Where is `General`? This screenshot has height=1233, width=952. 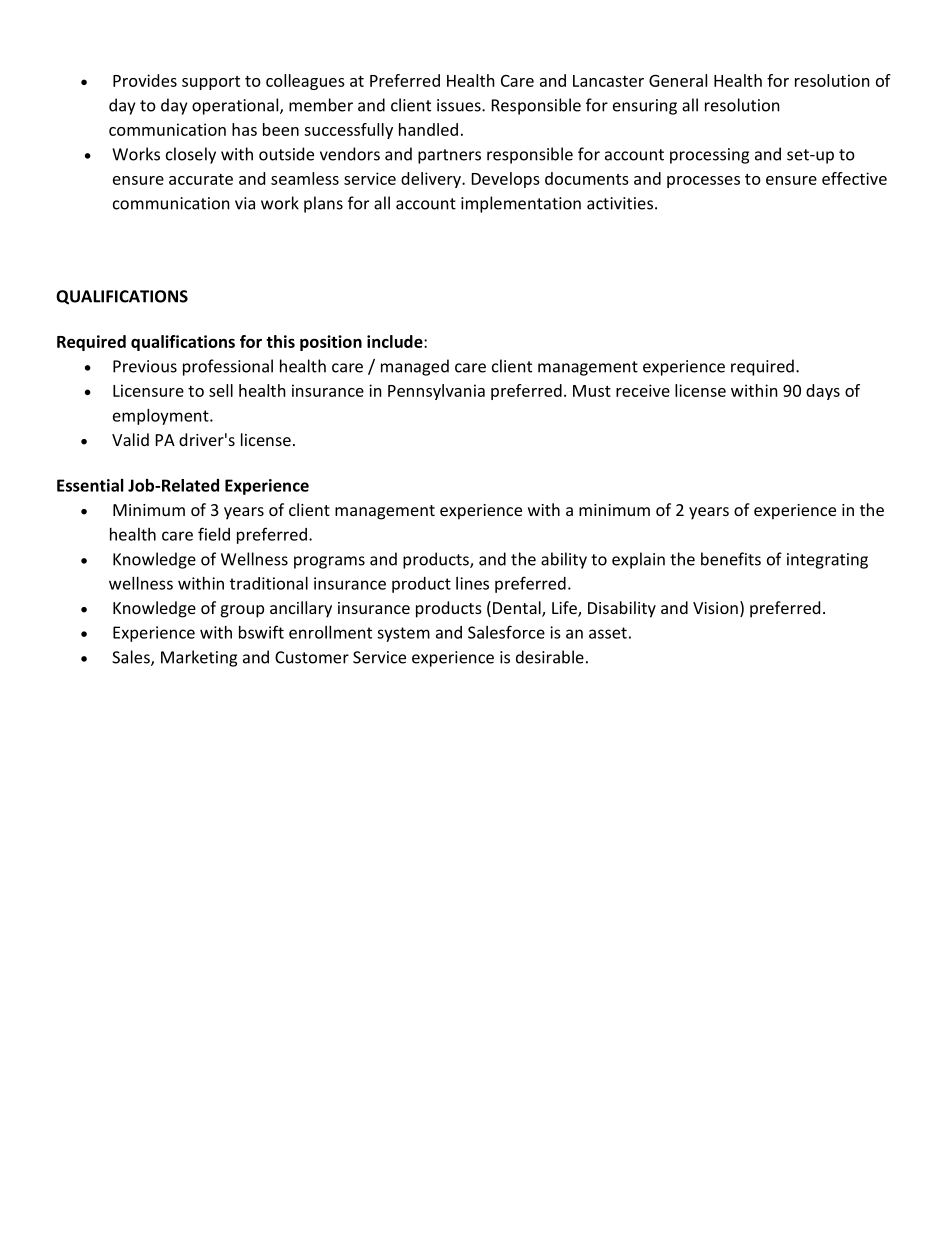
General is located at coordinates (678, 80).
